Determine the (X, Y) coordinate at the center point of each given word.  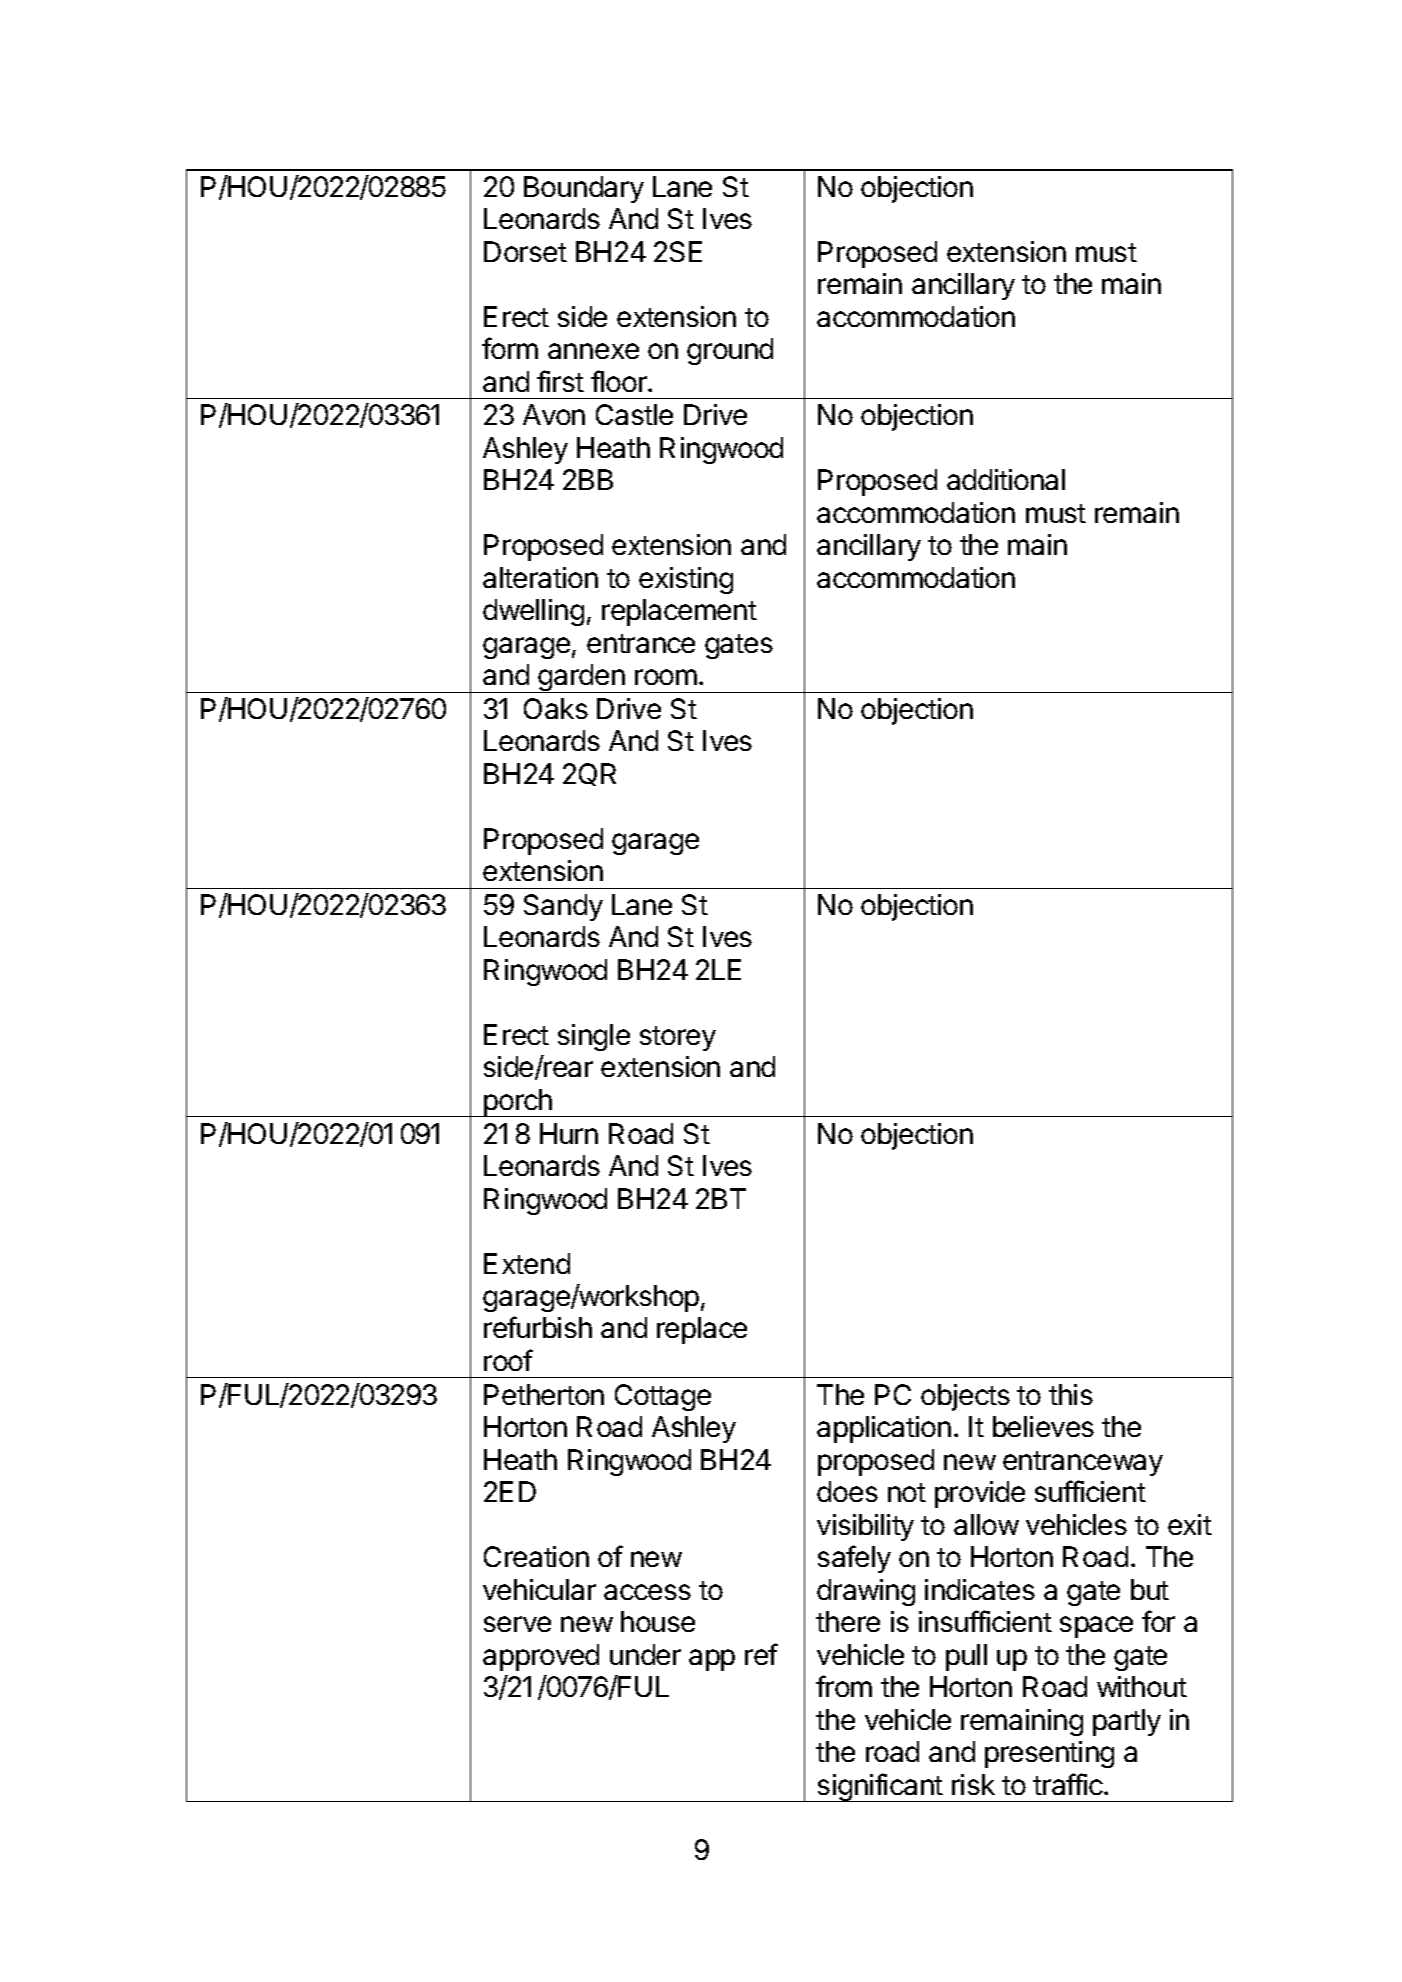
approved (541, 1657)
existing (686, 580)
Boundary (584, 189)
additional (1006, 479)
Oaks (556, 708)
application (884, 1429)
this (1071, 1394)
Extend (527, 1263)
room (666, 677)
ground (730, 351)
